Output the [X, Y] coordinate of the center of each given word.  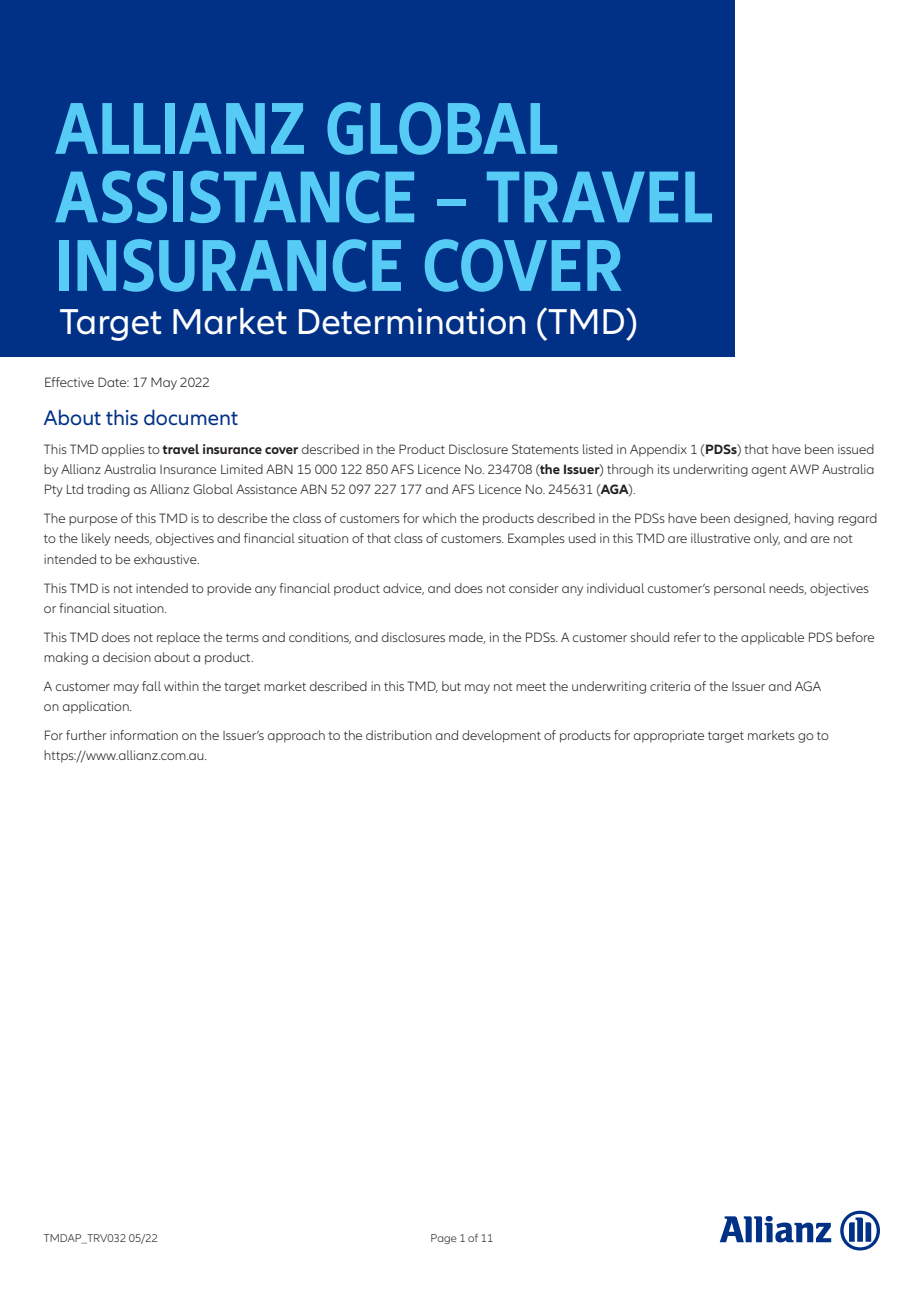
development [501, 736]
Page [444, 1239]
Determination [412, 321]
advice [403, 589]
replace [178, 638]
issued [856, 449]
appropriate [669, 736]
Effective [69, 382]
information [144, 735]
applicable [772, 638]
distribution [399, 735]
